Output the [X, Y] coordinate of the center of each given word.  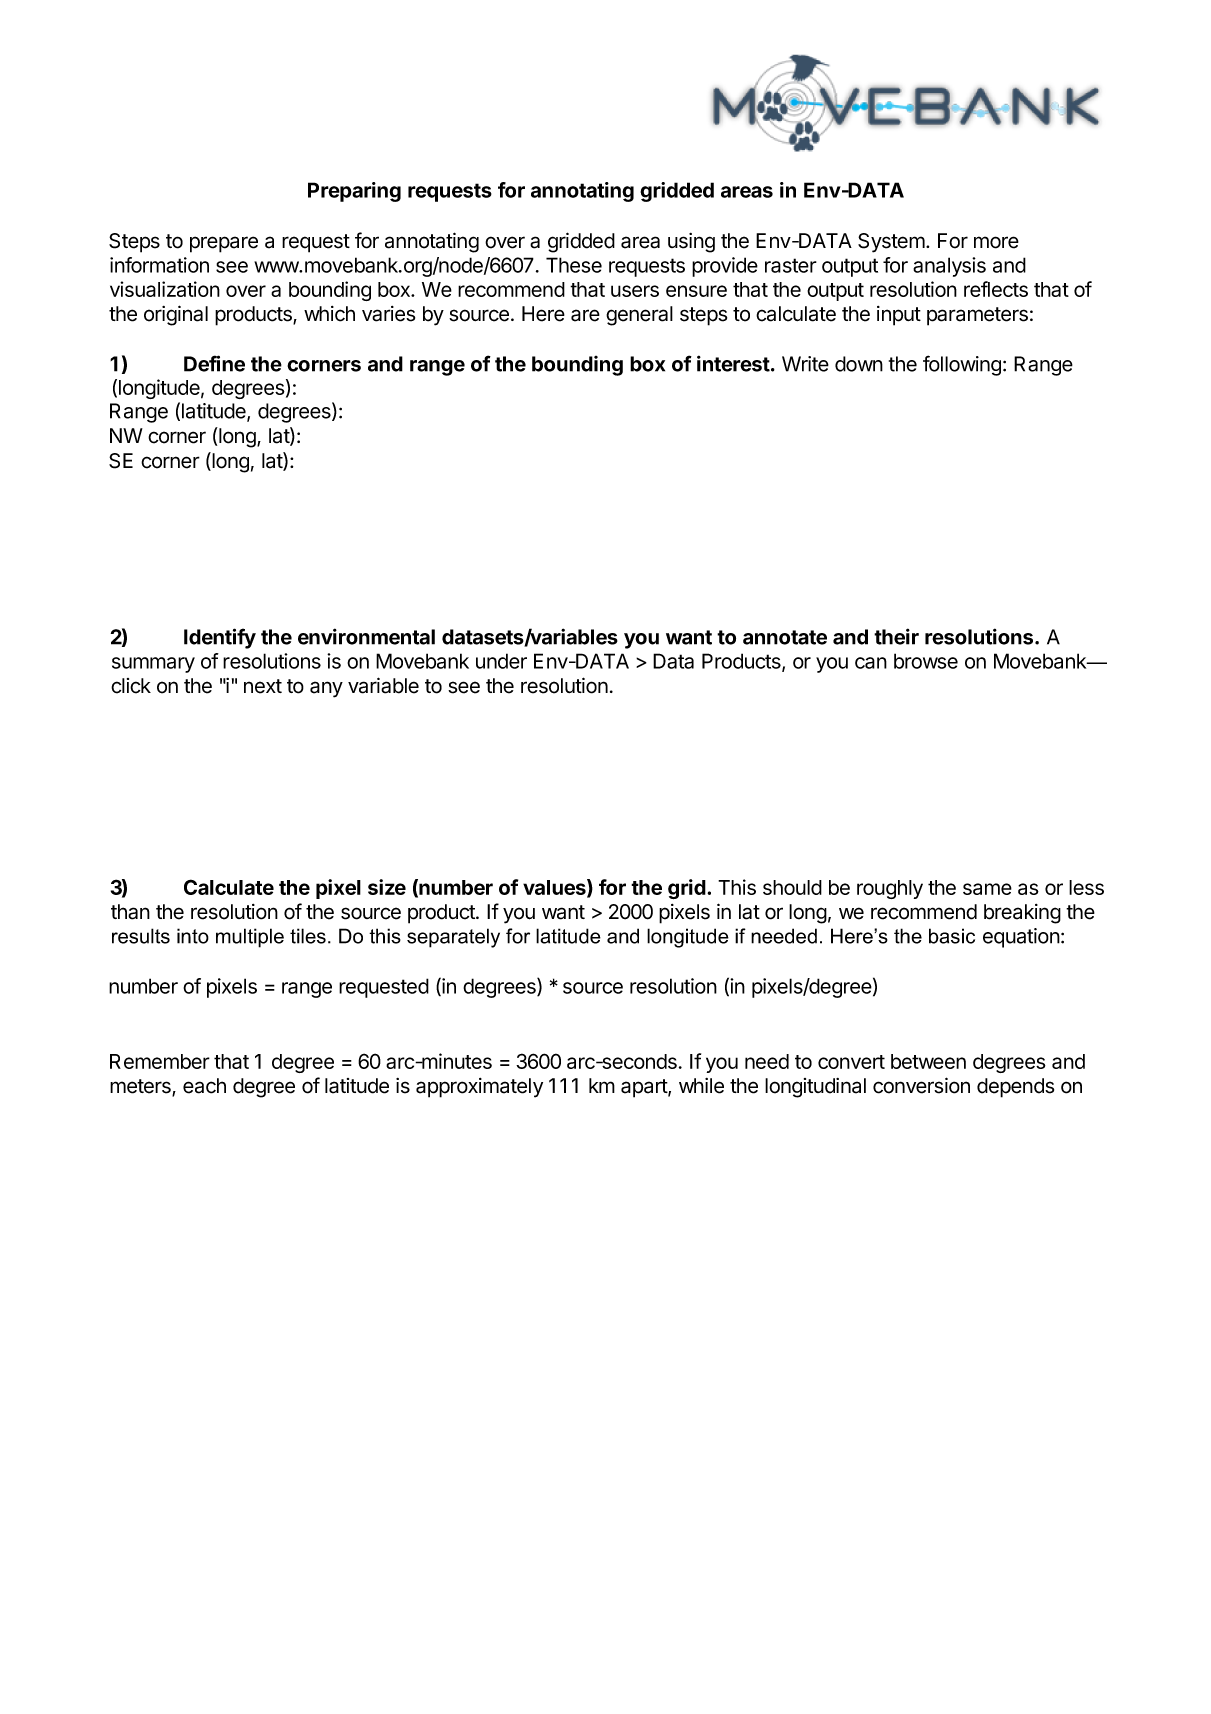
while [701, 1086]
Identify [220, 638]
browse [926, 661]
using [691, 243]
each [204, 1086]
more [996, 242]
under [501, 661]
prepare [224, 244]
